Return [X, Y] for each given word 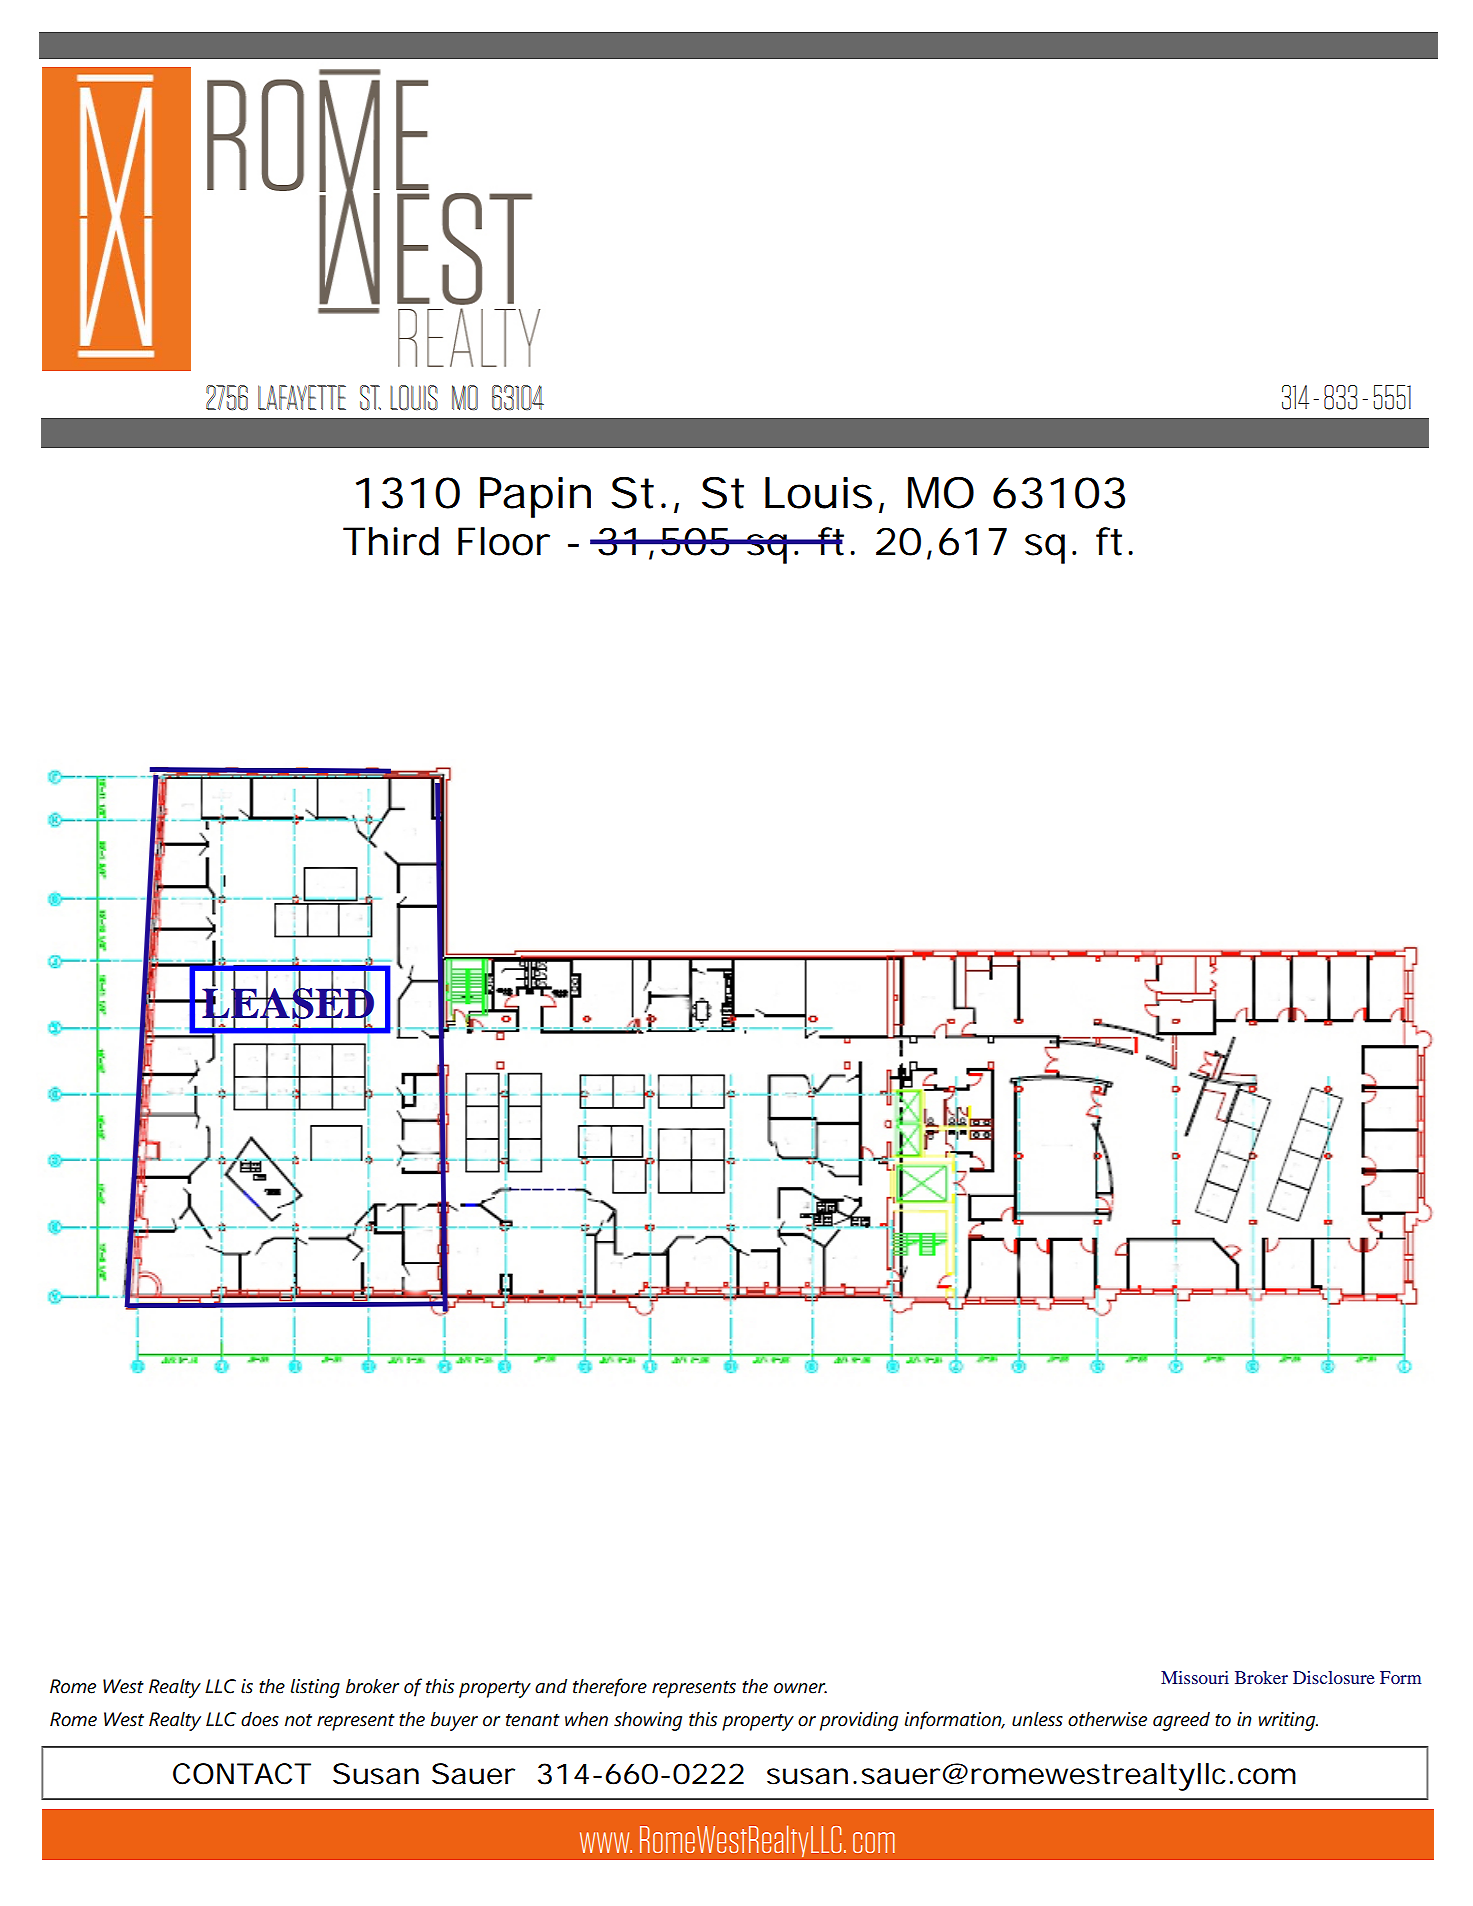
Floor [504, 541]
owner [800, 1688]
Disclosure [1334, 1677]
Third [391, 541]
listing [315, 1688]
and [551, 1686]
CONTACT [242, 1774]
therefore [610, 1687]
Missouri [1195, 1677]
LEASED [287, 1004]
